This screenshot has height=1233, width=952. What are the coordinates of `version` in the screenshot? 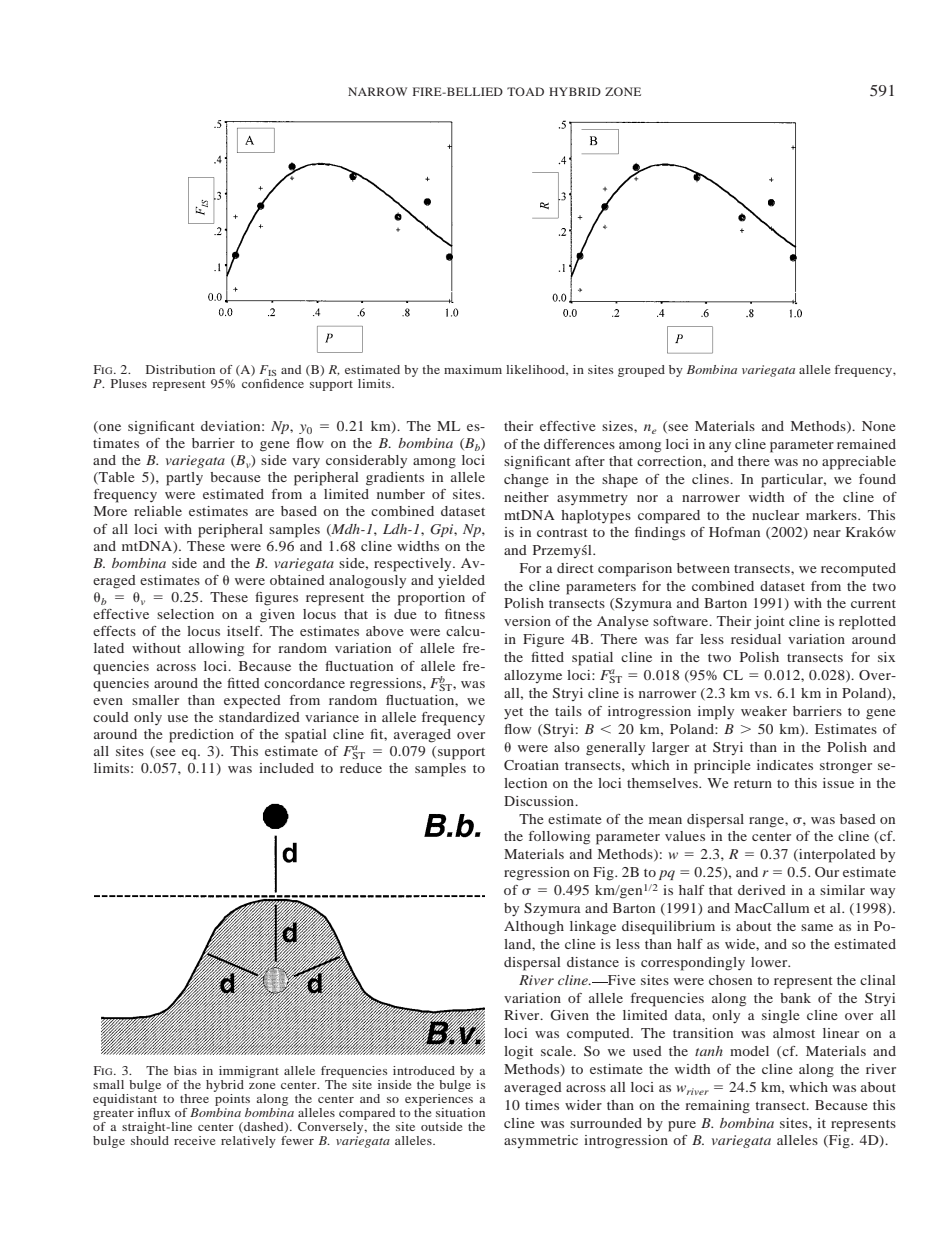 It's located at (527, 621).
